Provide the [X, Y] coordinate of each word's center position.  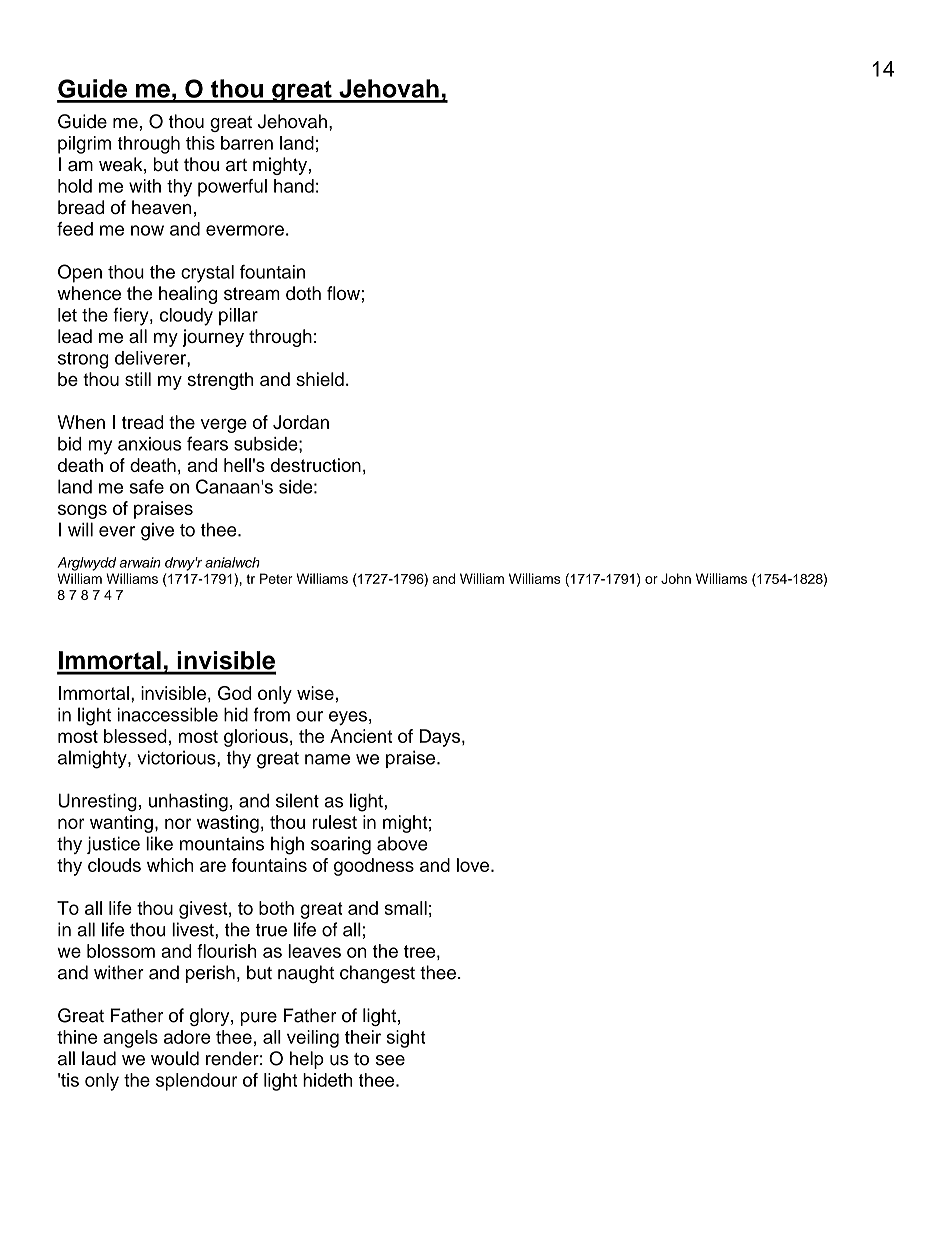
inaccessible [168, 714]
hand [294, 186]
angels [130, 1039]
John [676, 578]
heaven [161, 207]
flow [343, 293]
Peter [276, 578]
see [390, 1060]
